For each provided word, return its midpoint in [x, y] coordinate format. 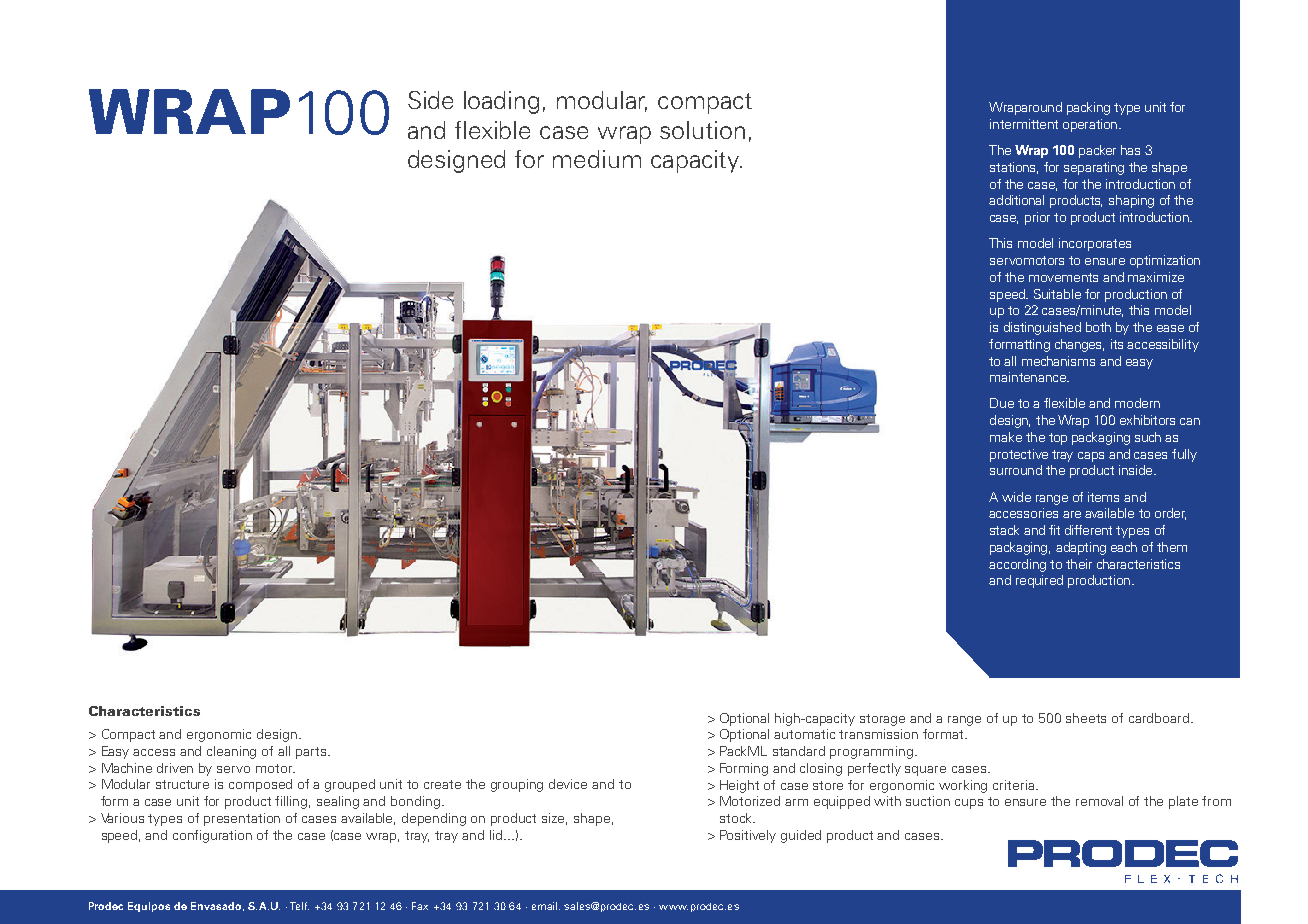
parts [311, 753]
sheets [1086, 718]
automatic [804, 734]
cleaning [231, 752]
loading [501, 102]
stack [1004, 530]
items [1103, 497]
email [546, 906]
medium [597, 159]
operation [1090, 125]
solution [702, 130]
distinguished [1042, 328]
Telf [299, 906]
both [1098, 327]
